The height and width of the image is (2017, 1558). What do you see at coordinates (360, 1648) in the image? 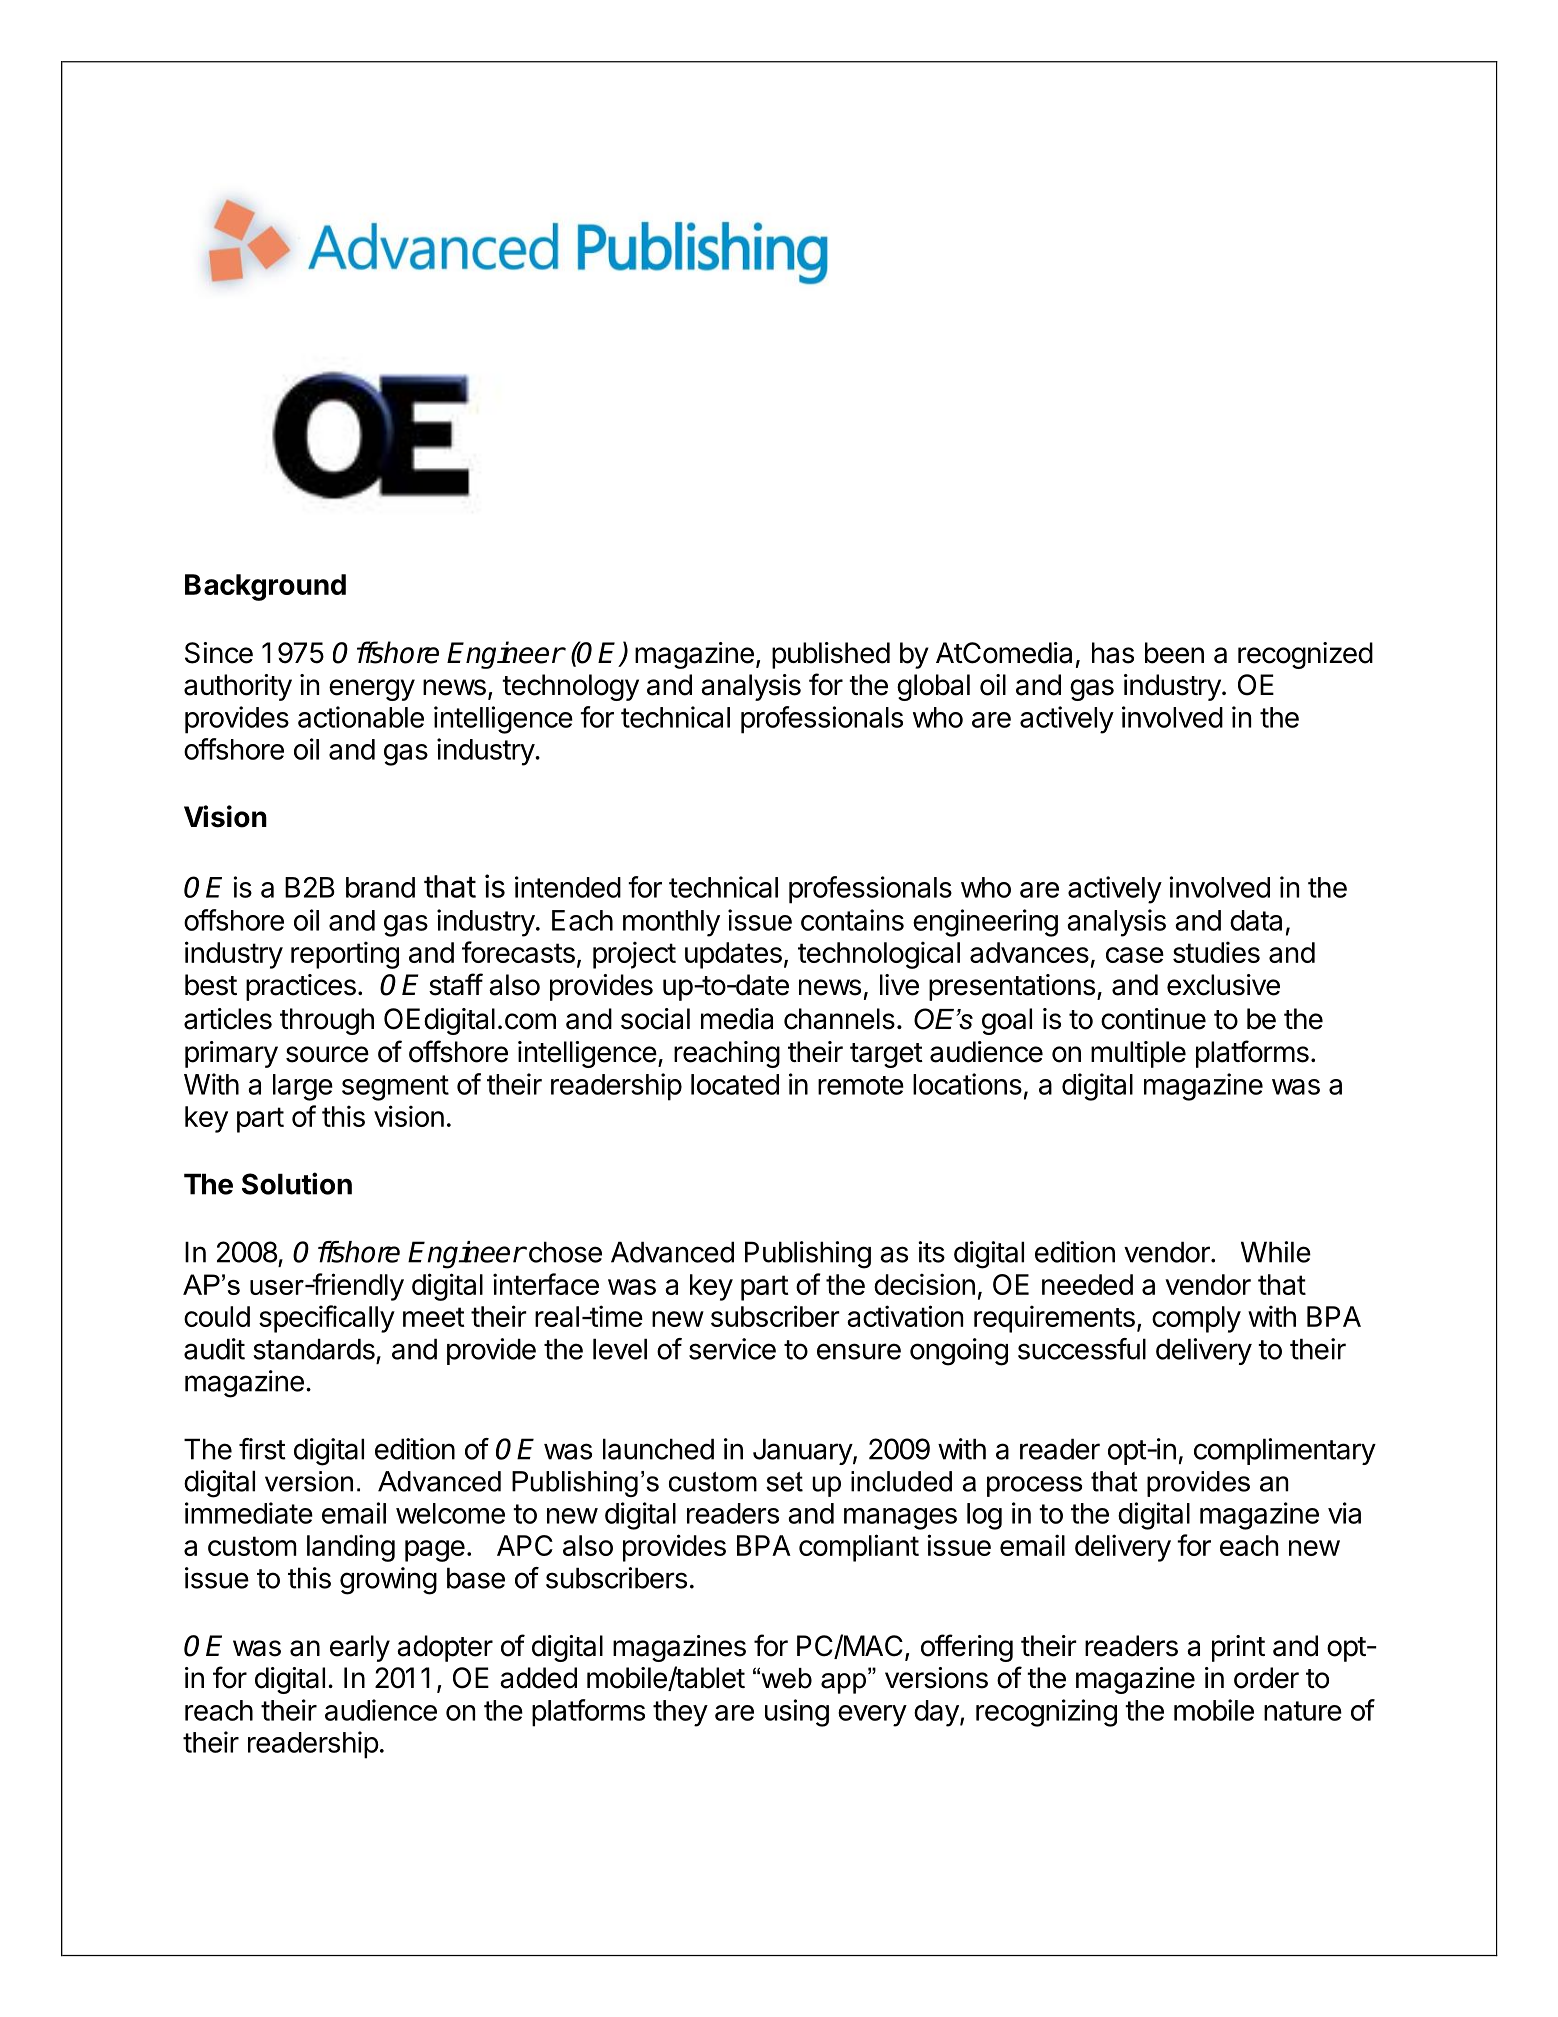
I see `early` at bounding box center [360, 1648].
